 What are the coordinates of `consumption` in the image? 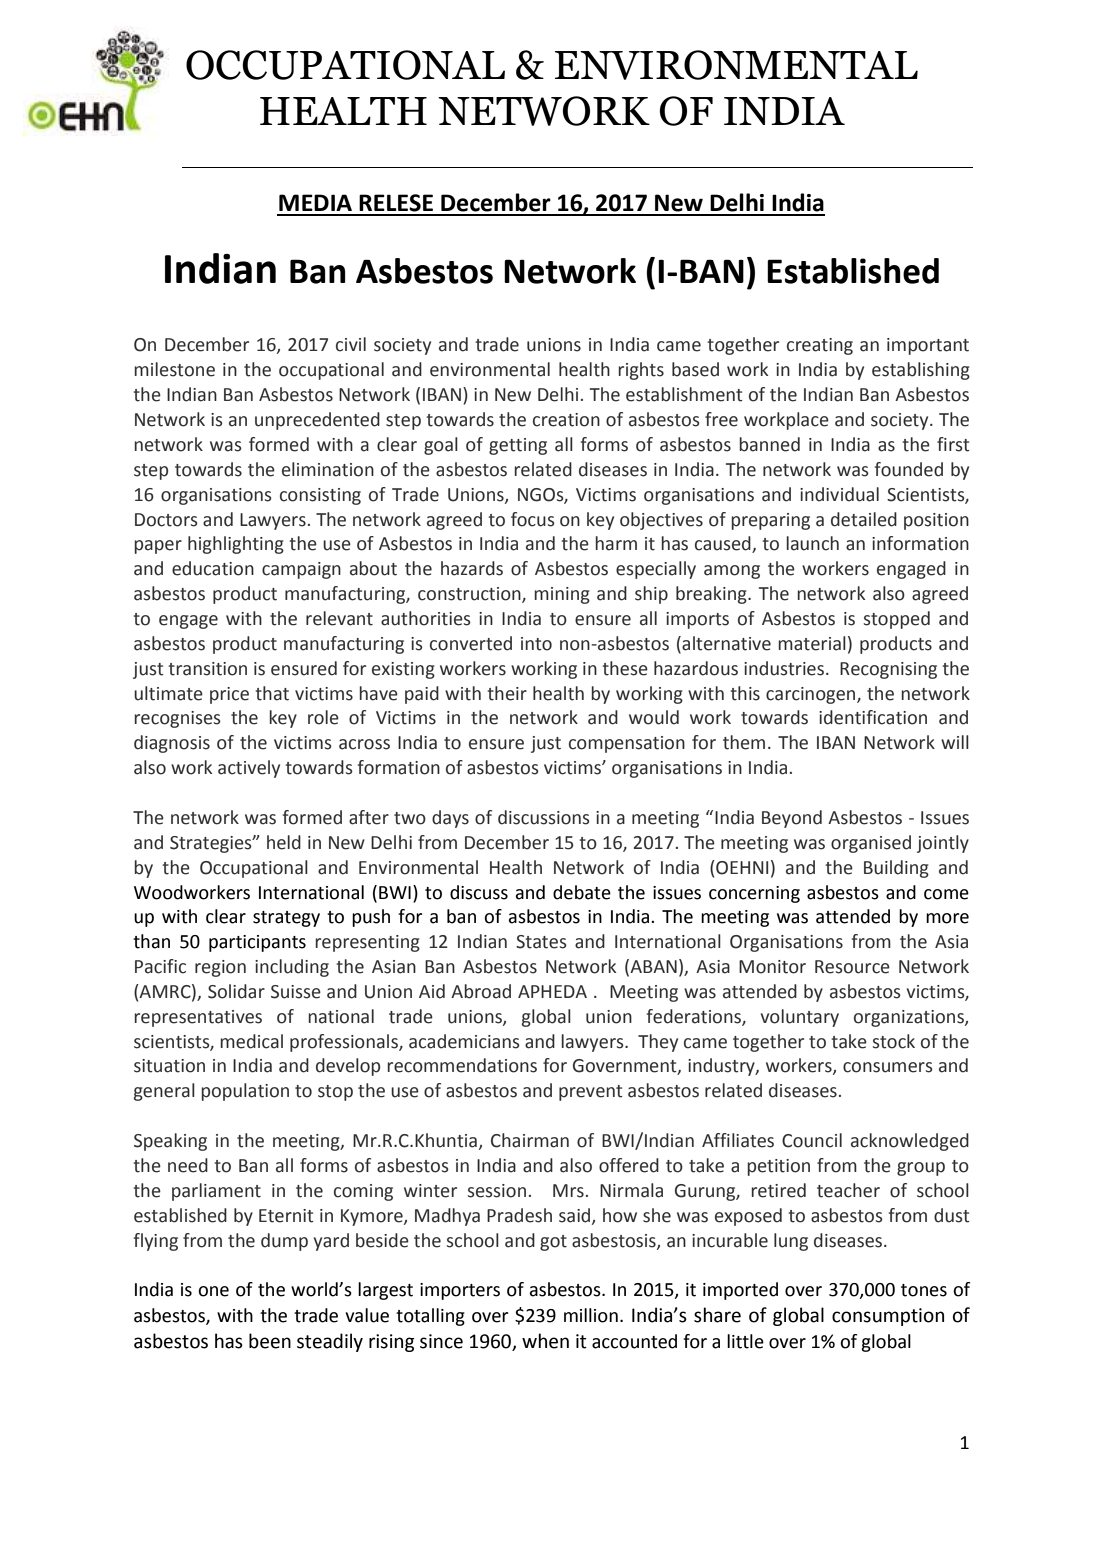 It's located at (888, 1317).
